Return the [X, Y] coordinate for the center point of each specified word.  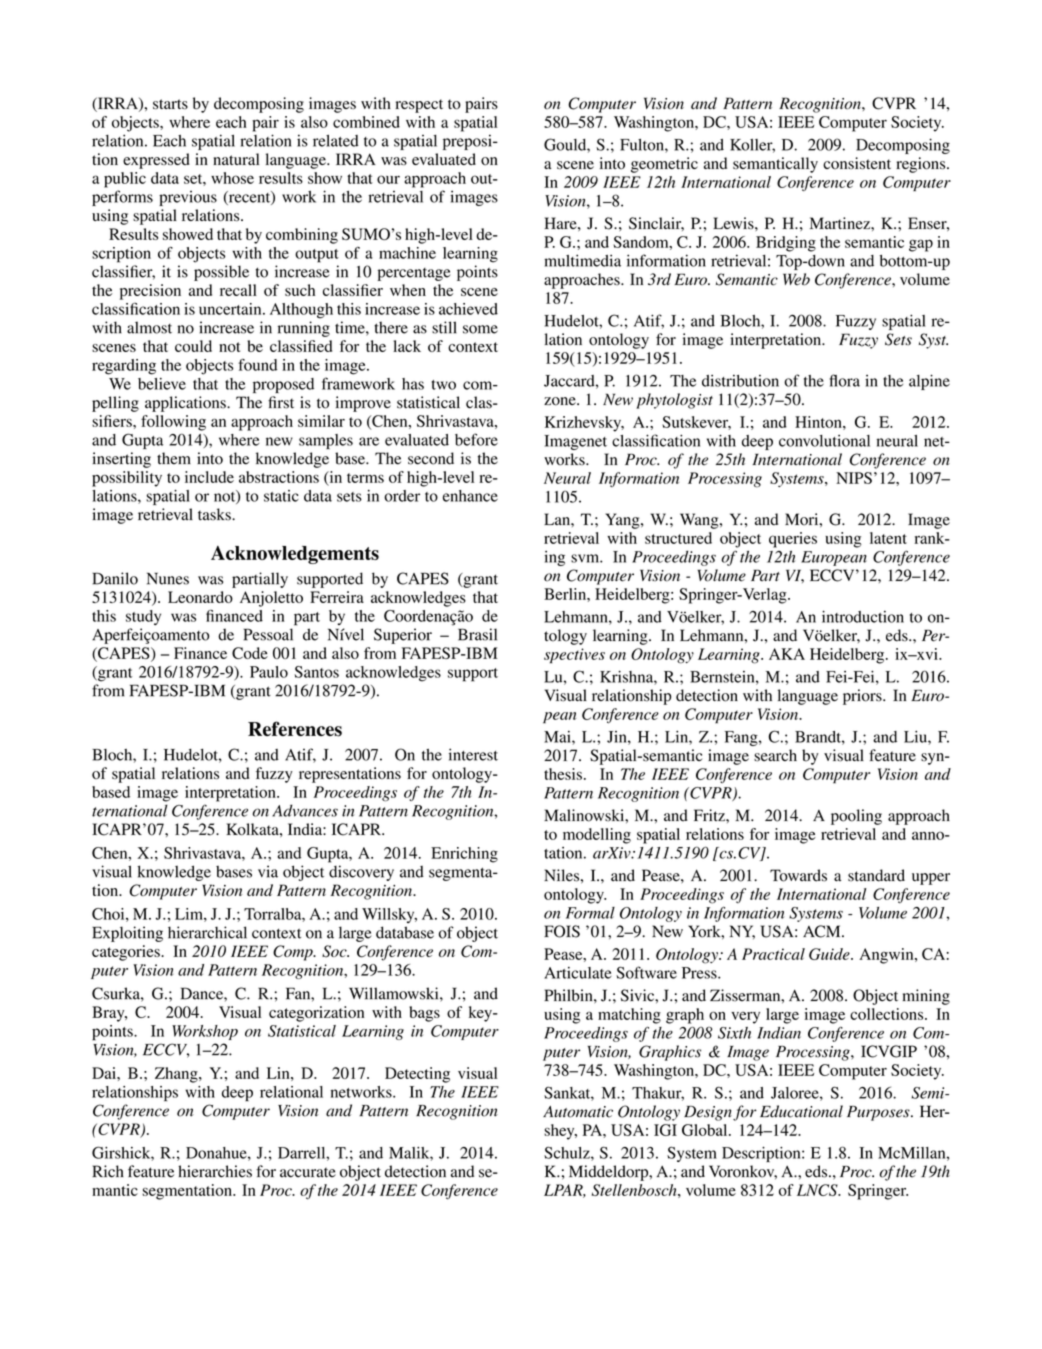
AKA [787, 654]
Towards [798, 875]
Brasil [477, 634]
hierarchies [215, 1171]
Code [250, 653]
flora [845, 380]
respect [419, 106]
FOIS [562, 931]
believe [162, 384]
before [476, 439]
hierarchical [207, 932]
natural [236, 159]
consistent [857, 163]
